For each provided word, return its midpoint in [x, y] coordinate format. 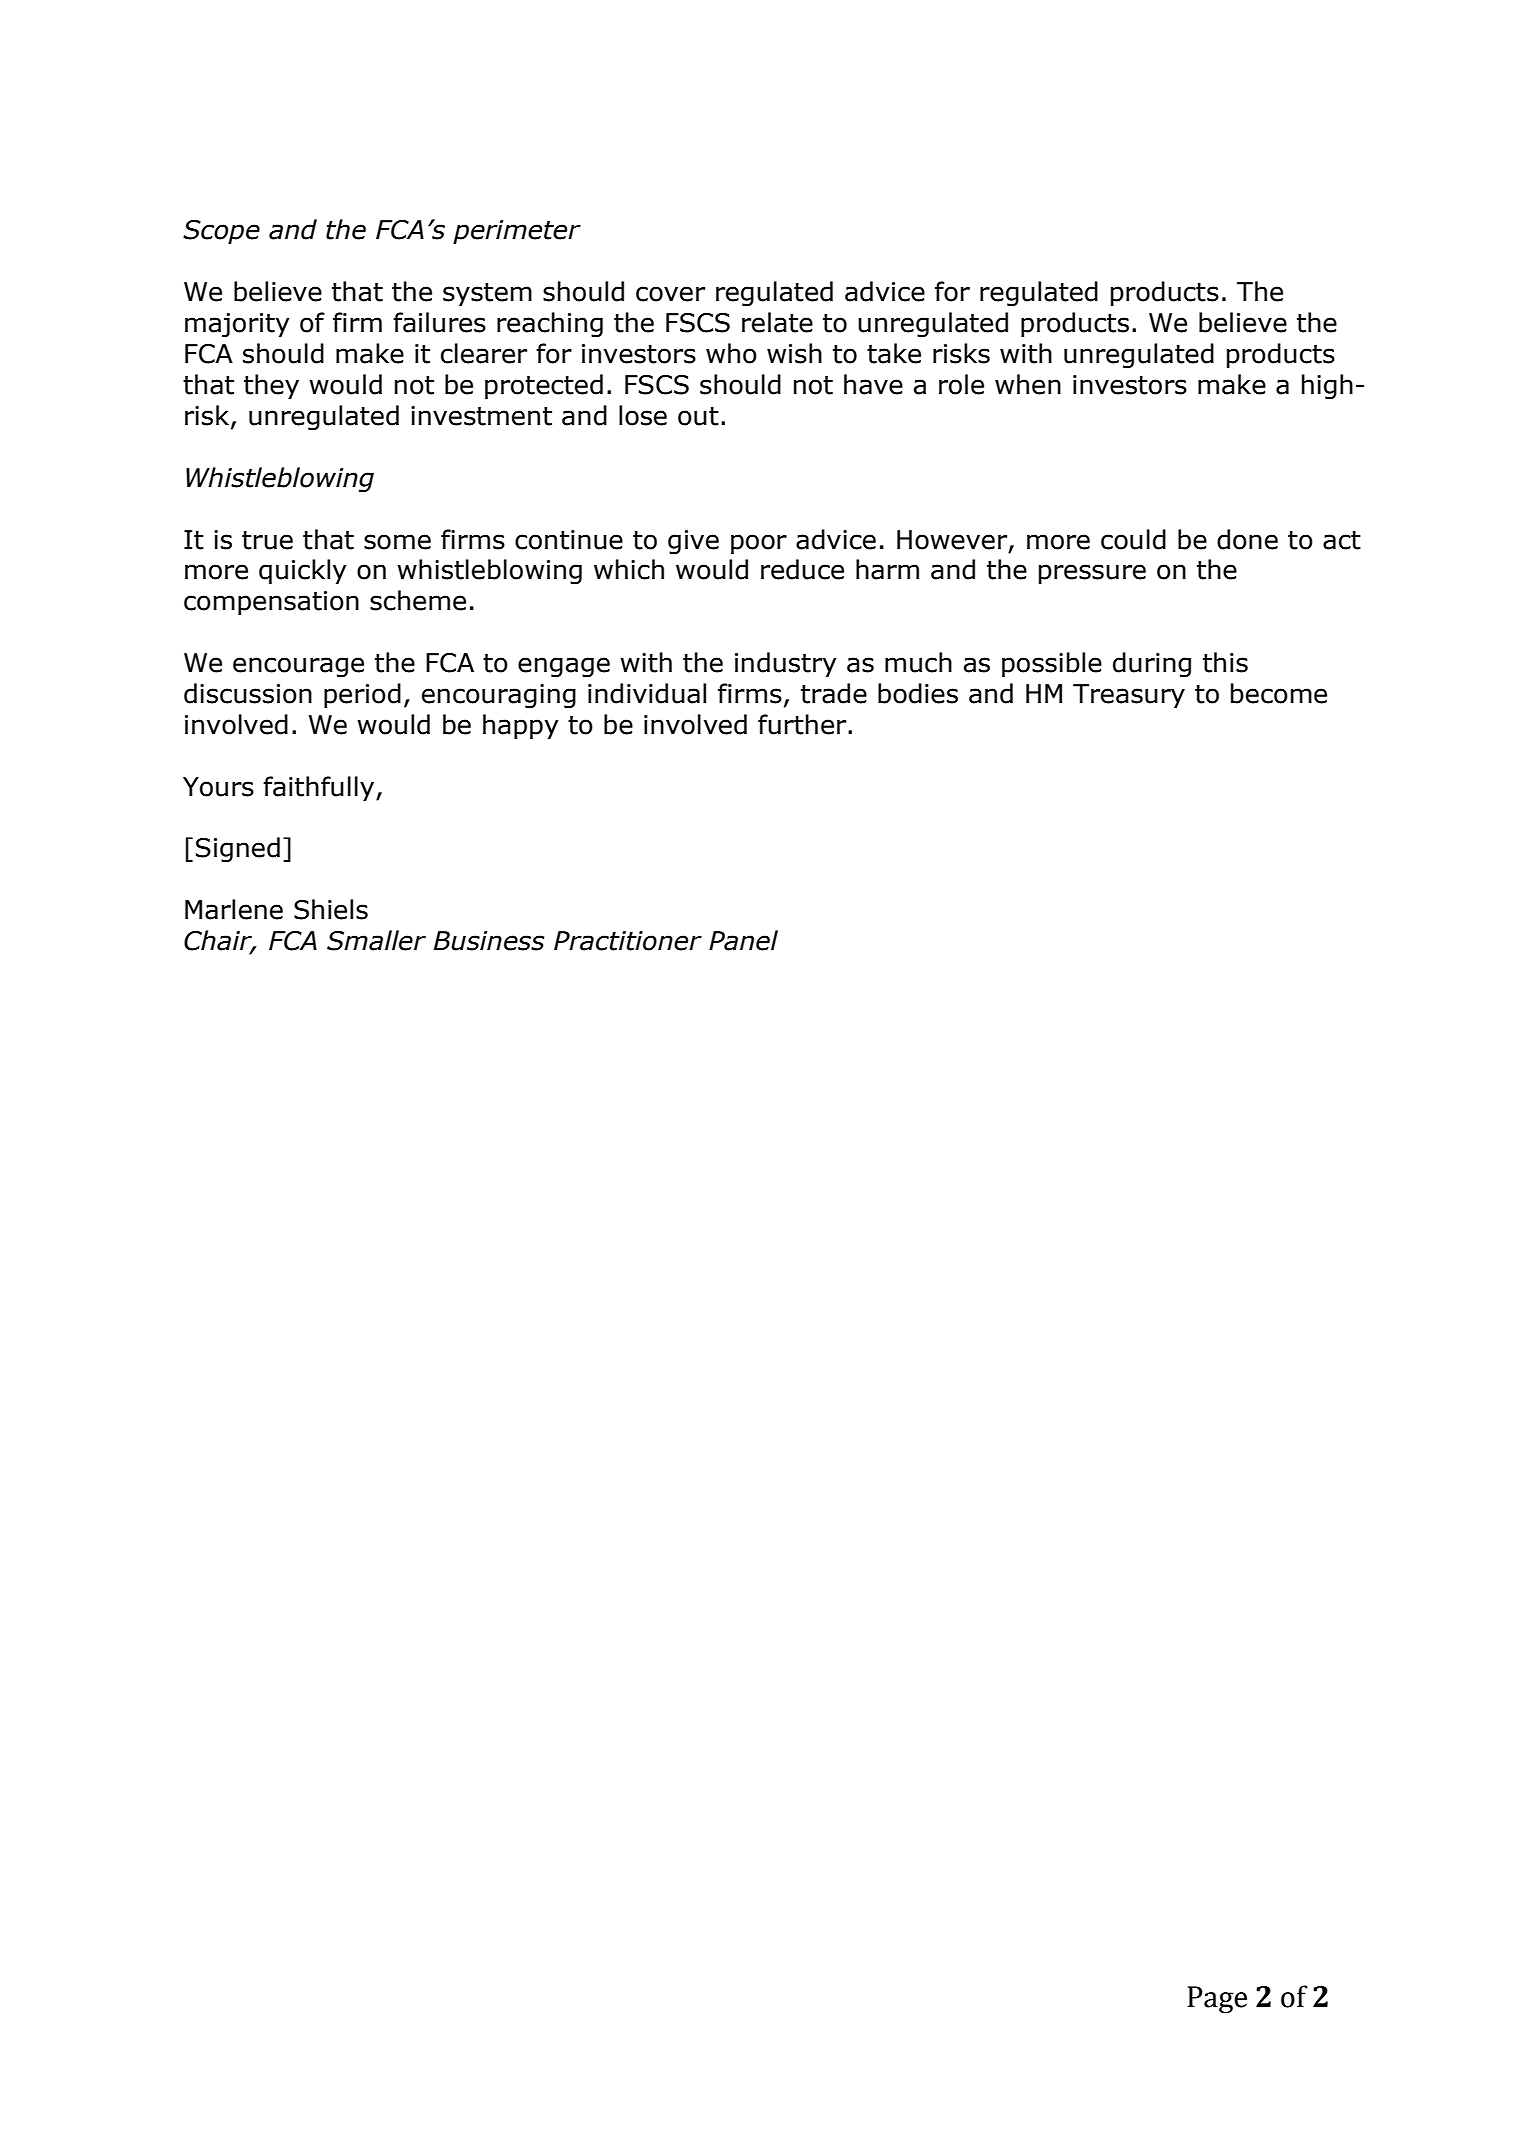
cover [670, 294]
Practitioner [628, 941]
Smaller [376, 940]
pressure [1092, 574]
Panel [743, 940]
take [894, 353]
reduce [802, 569]
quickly [303, 572]
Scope [221, 232]
